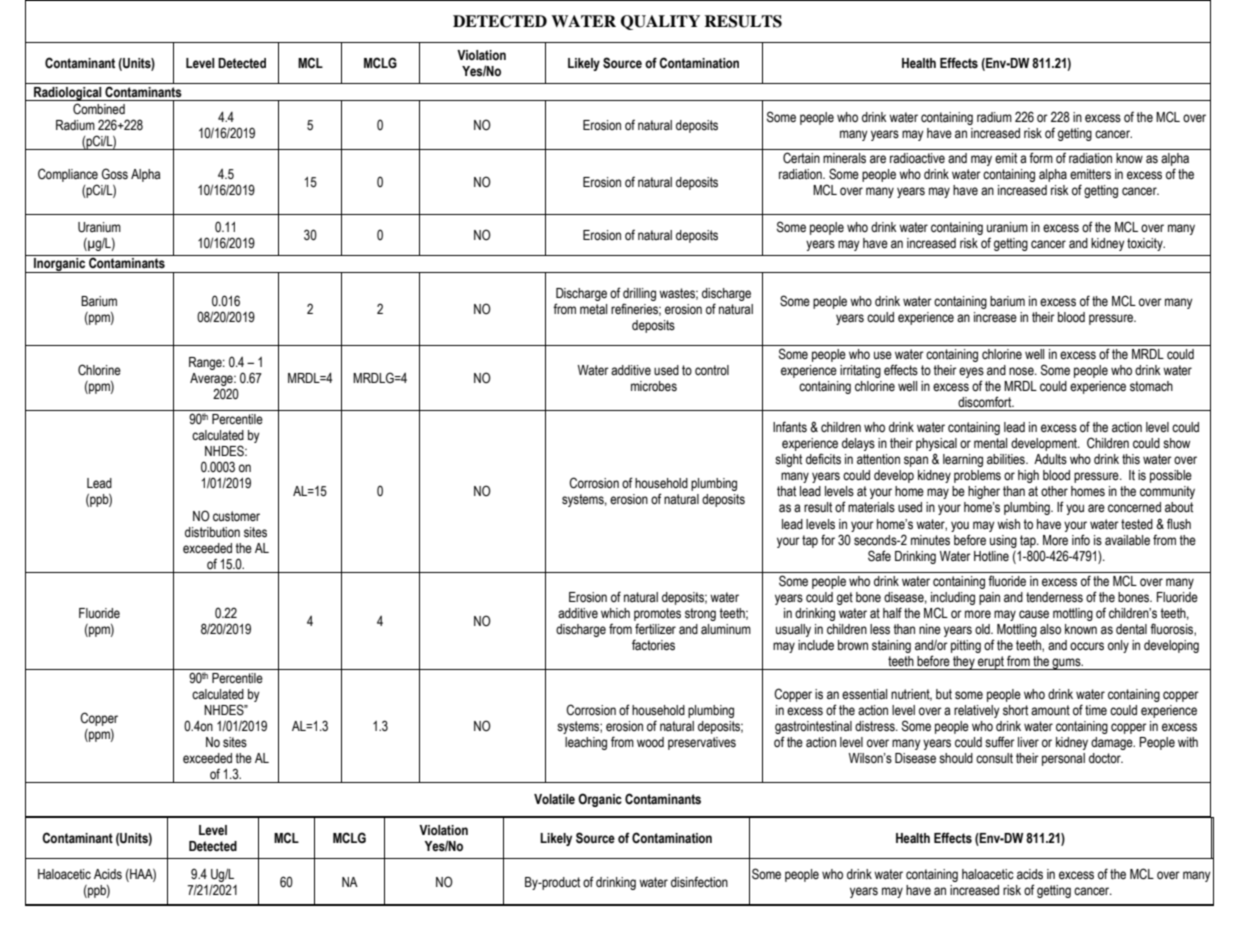  I want to click on form, so click(1041, 157).
